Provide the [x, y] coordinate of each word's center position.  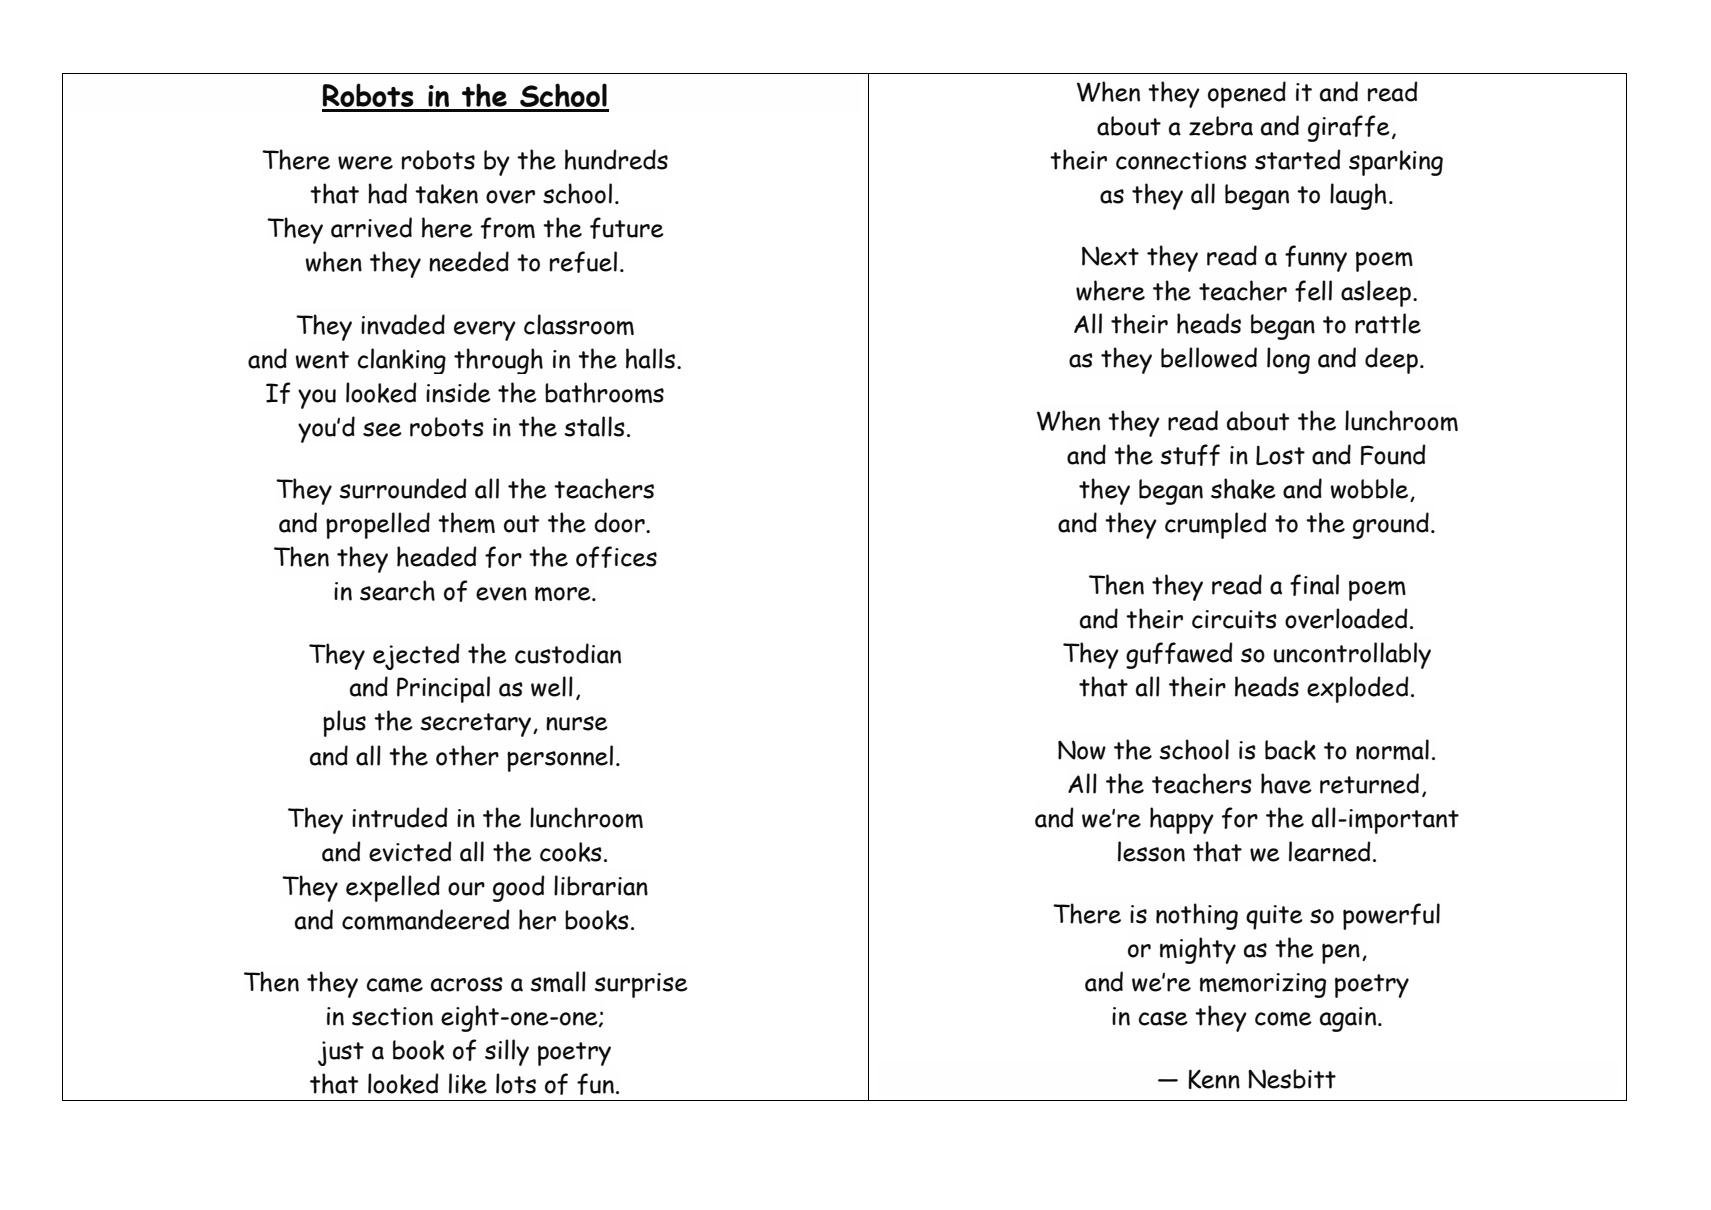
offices [616, 557]
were [365, 163]
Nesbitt [1292, 1079]
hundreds [616, 159]
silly [507, 1052]
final [1314, 585]
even [501, 594]
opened [1247, 94]
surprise [641, 985]
